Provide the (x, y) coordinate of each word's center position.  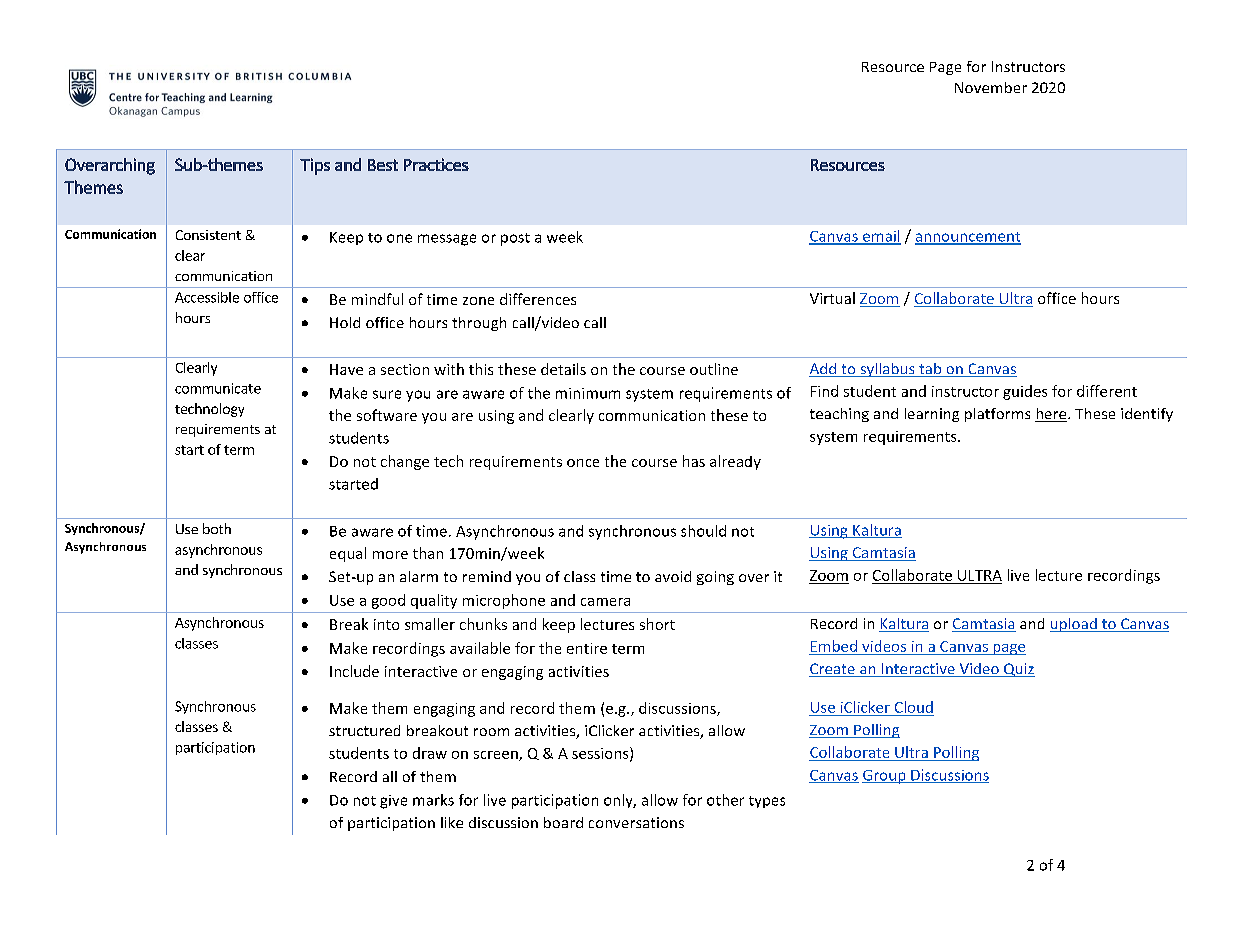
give (393, 802)
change (405, 462)
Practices (436, 164)
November (991, 87)
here (1052, 415)
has (694, 461)
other (725, 800)
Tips (315, 166)
